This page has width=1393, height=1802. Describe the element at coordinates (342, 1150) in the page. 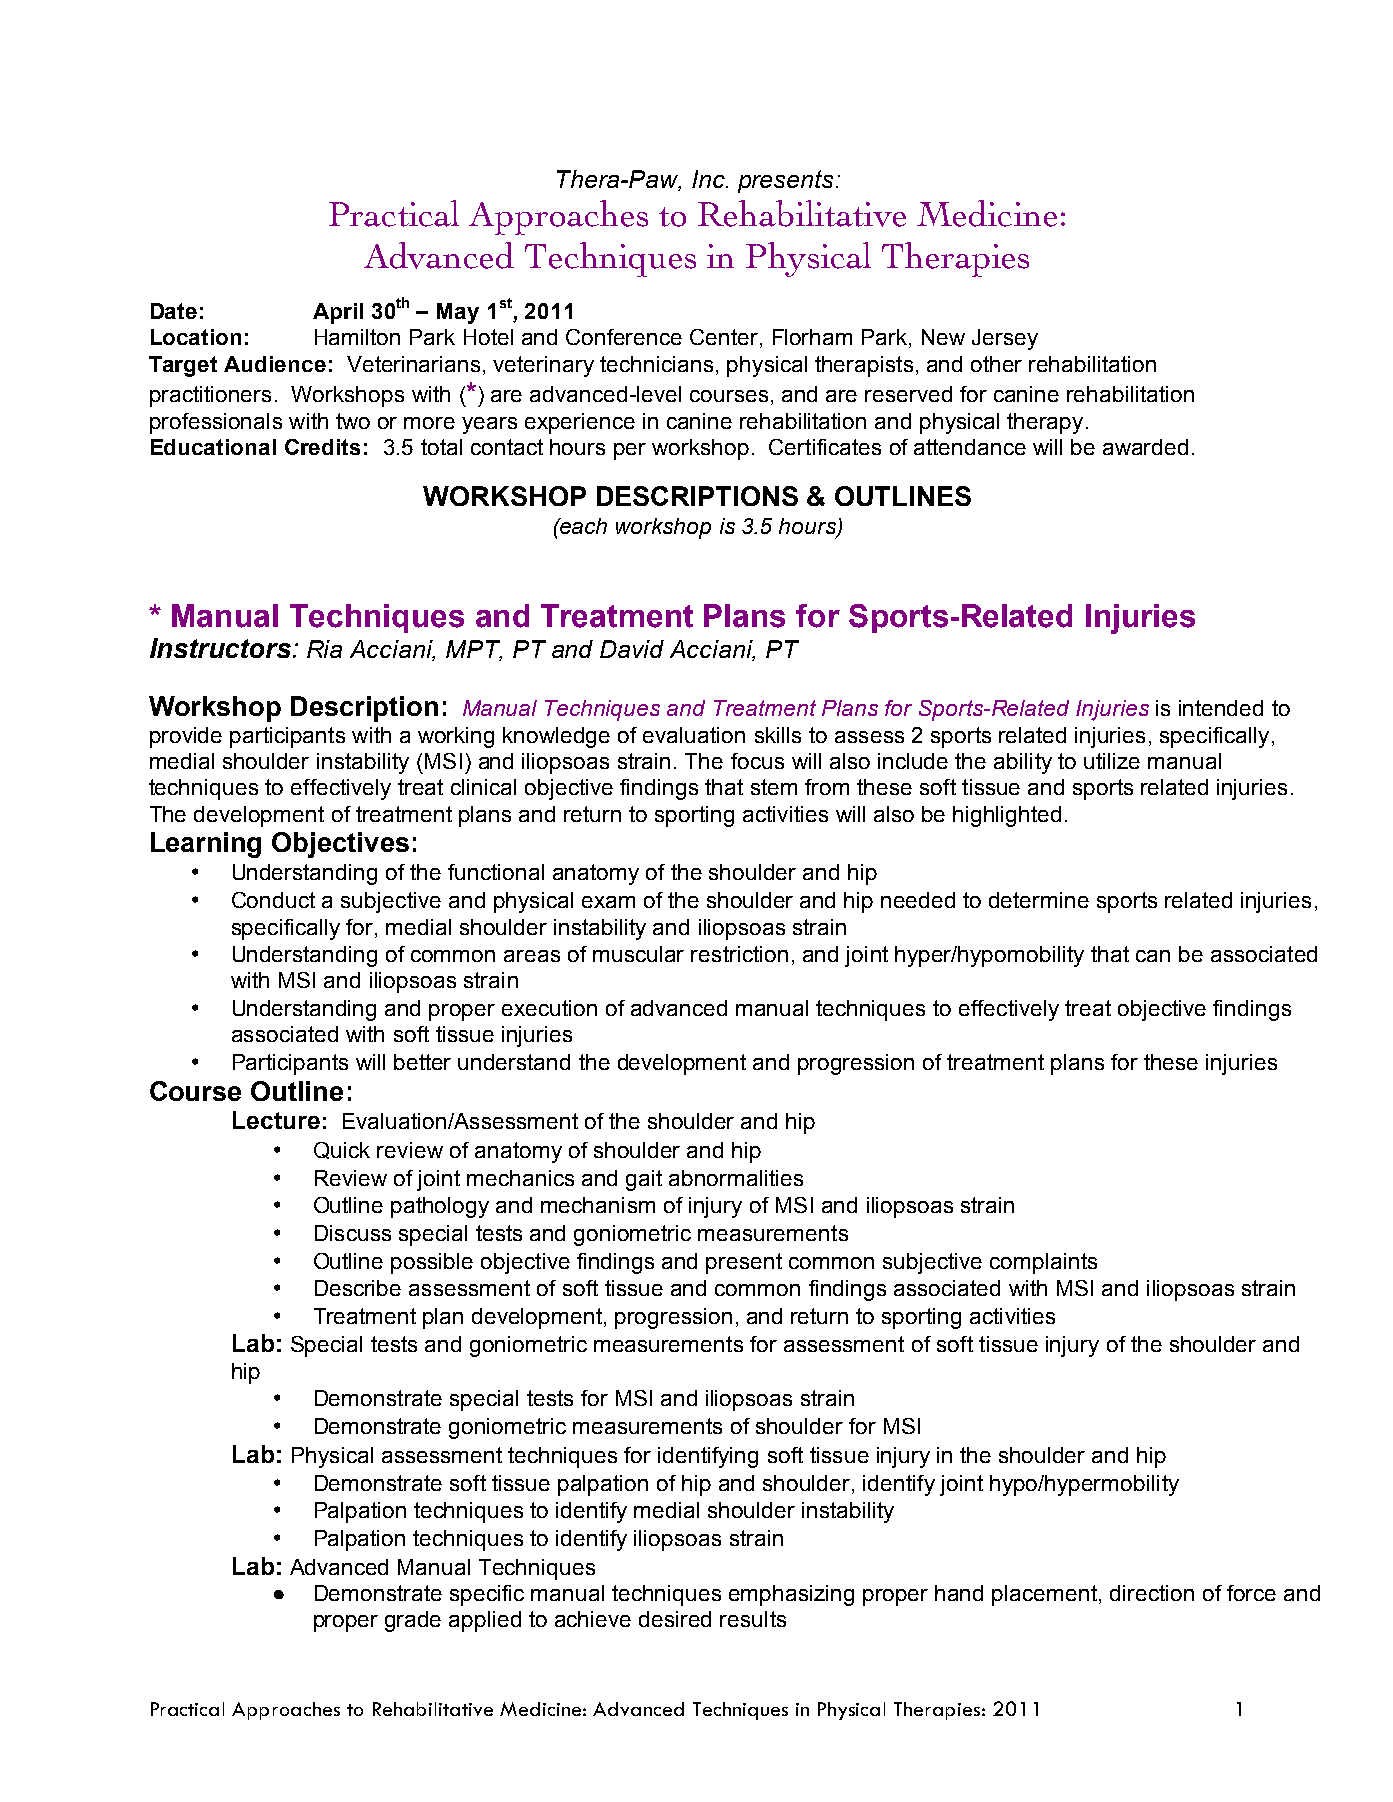

I see `Quick` at that location.
